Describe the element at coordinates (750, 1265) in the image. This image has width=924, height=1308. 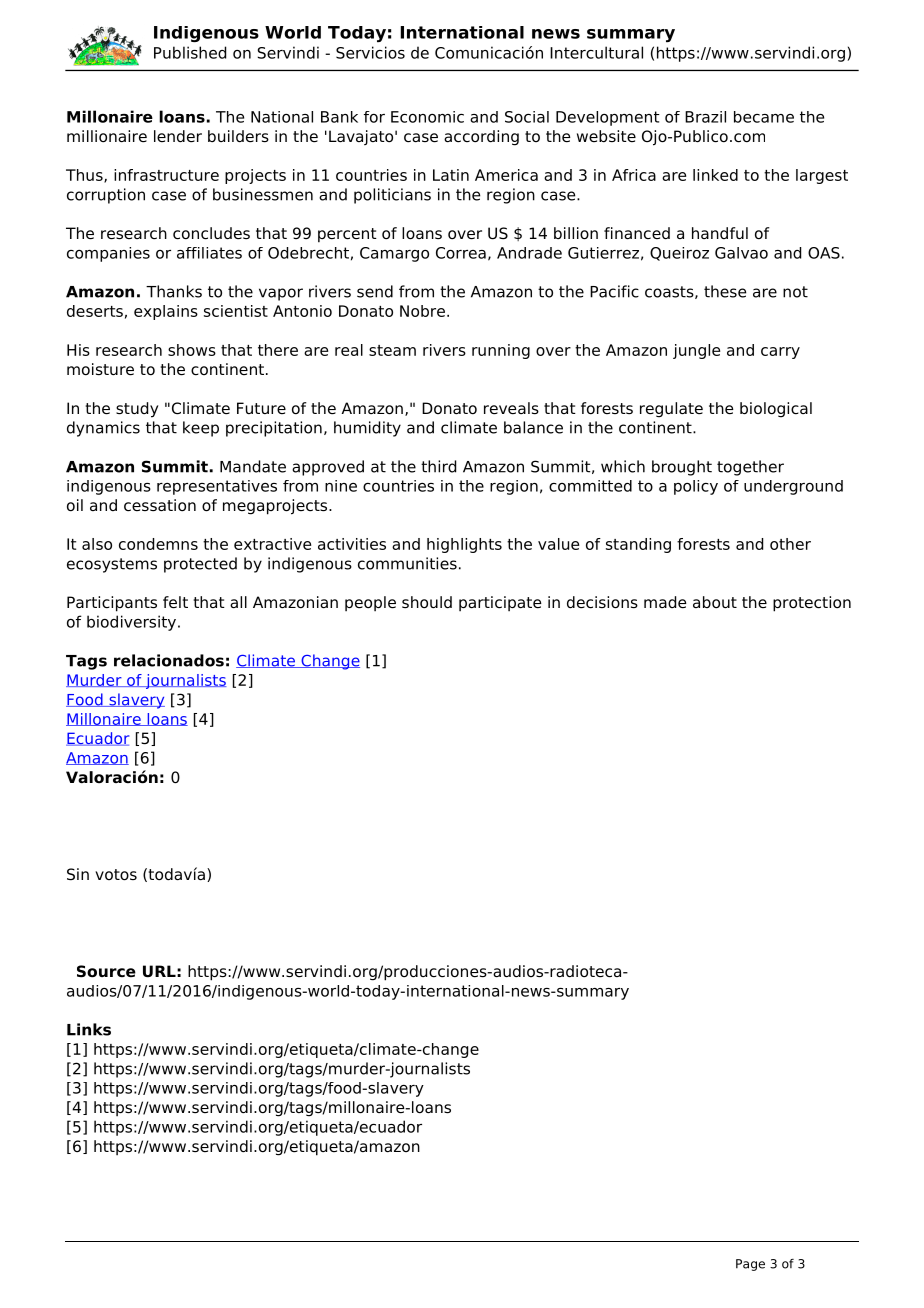
I see `Page` at that location.
